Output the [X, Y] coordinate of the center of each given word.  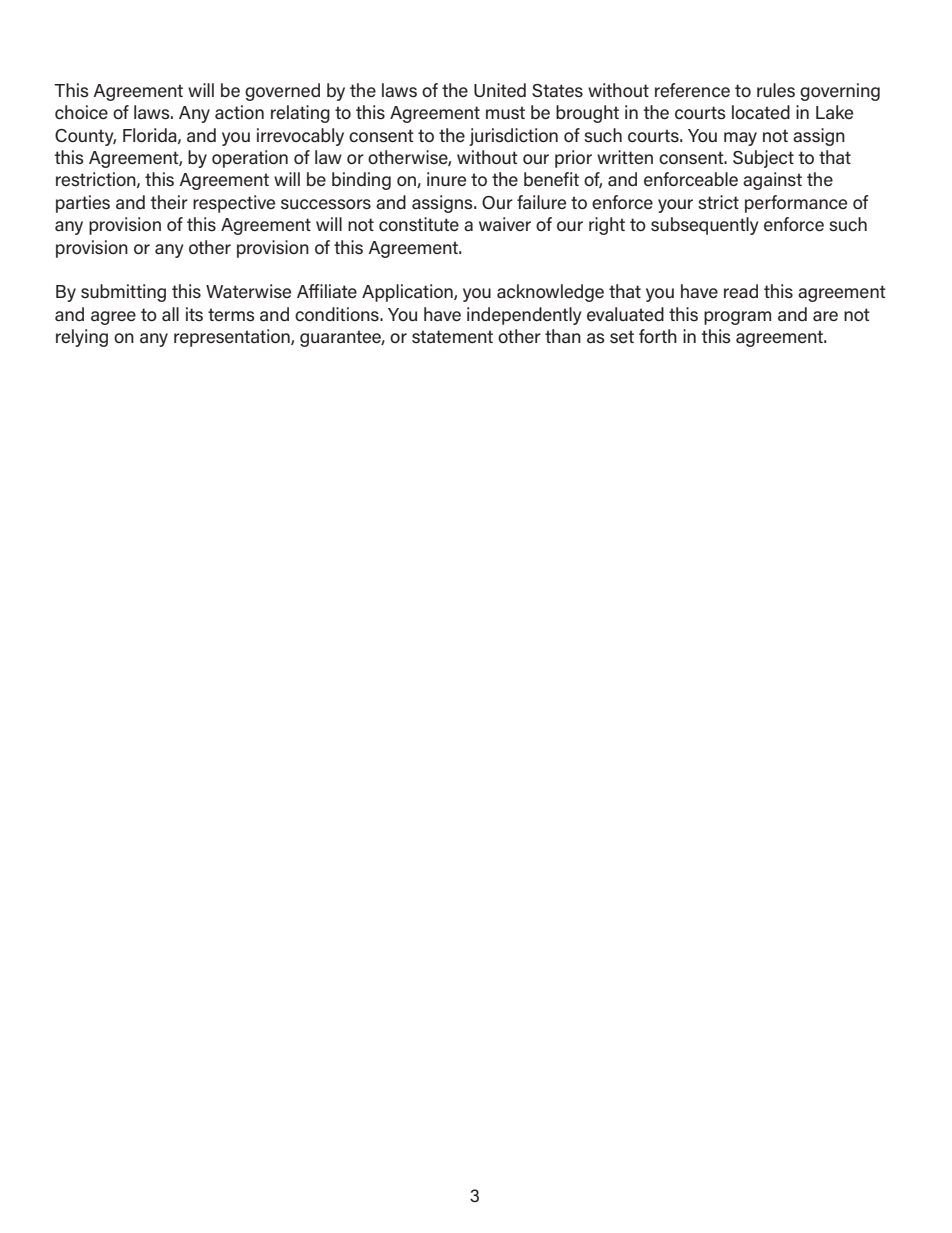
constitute [419, 224]
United [500, 90]
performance [796, 204]
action [239, 112]
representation [233, 338]
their [169, 202]
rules [776, 90]
